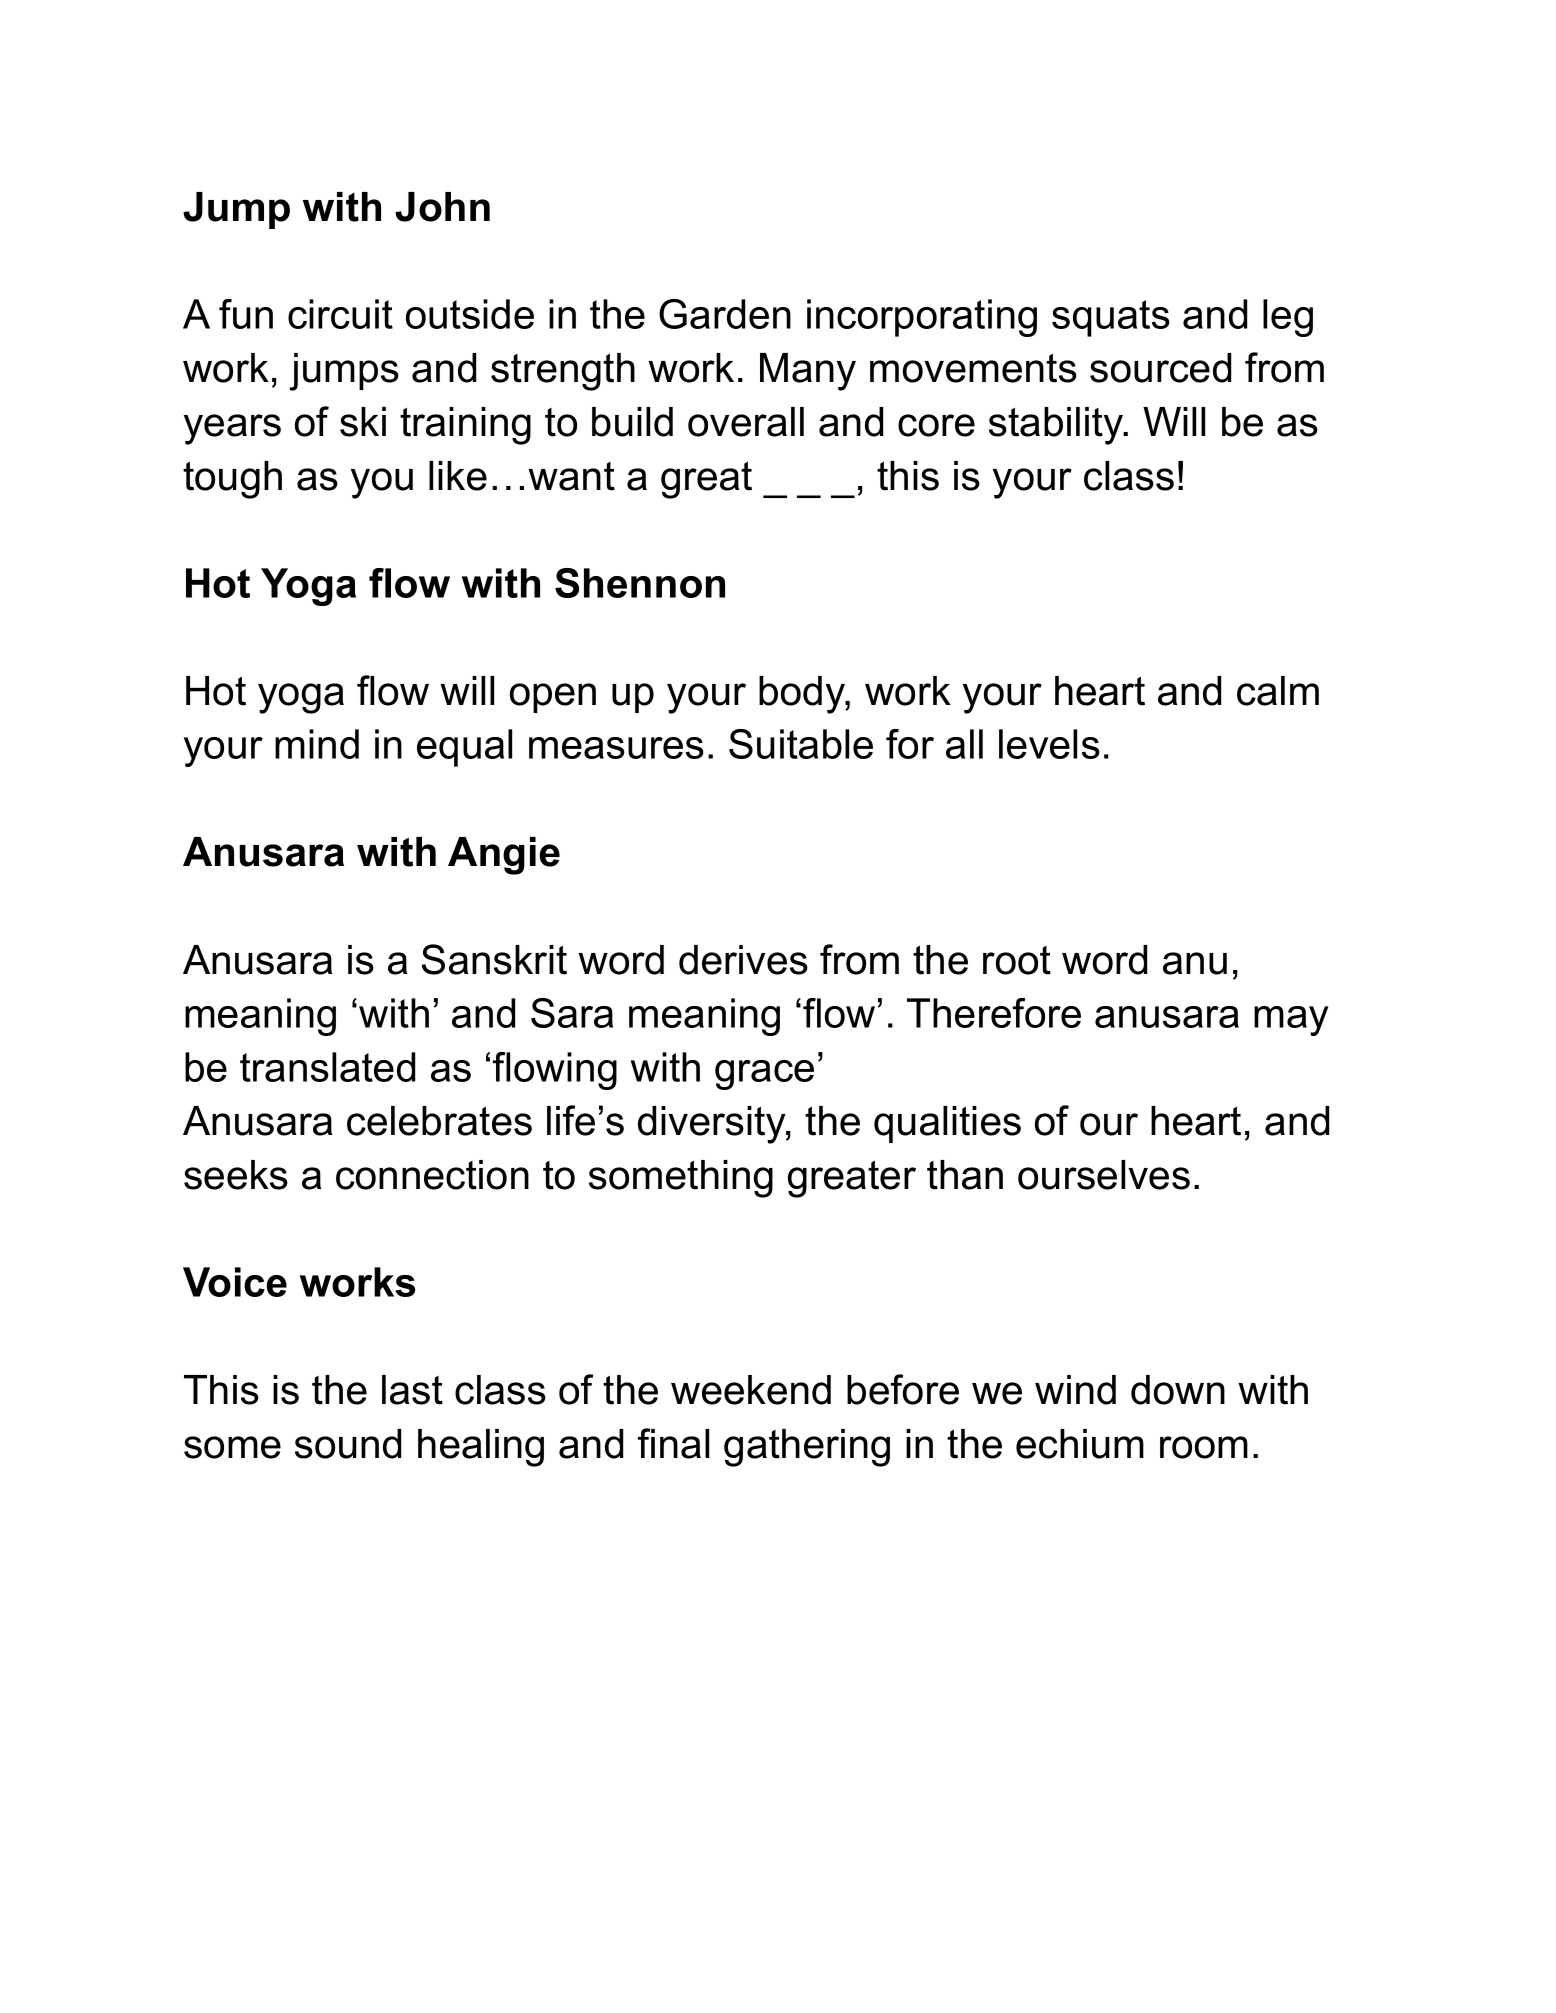 The image size is (1556, 2013). I want to click on may, so click(1291, 1021).
